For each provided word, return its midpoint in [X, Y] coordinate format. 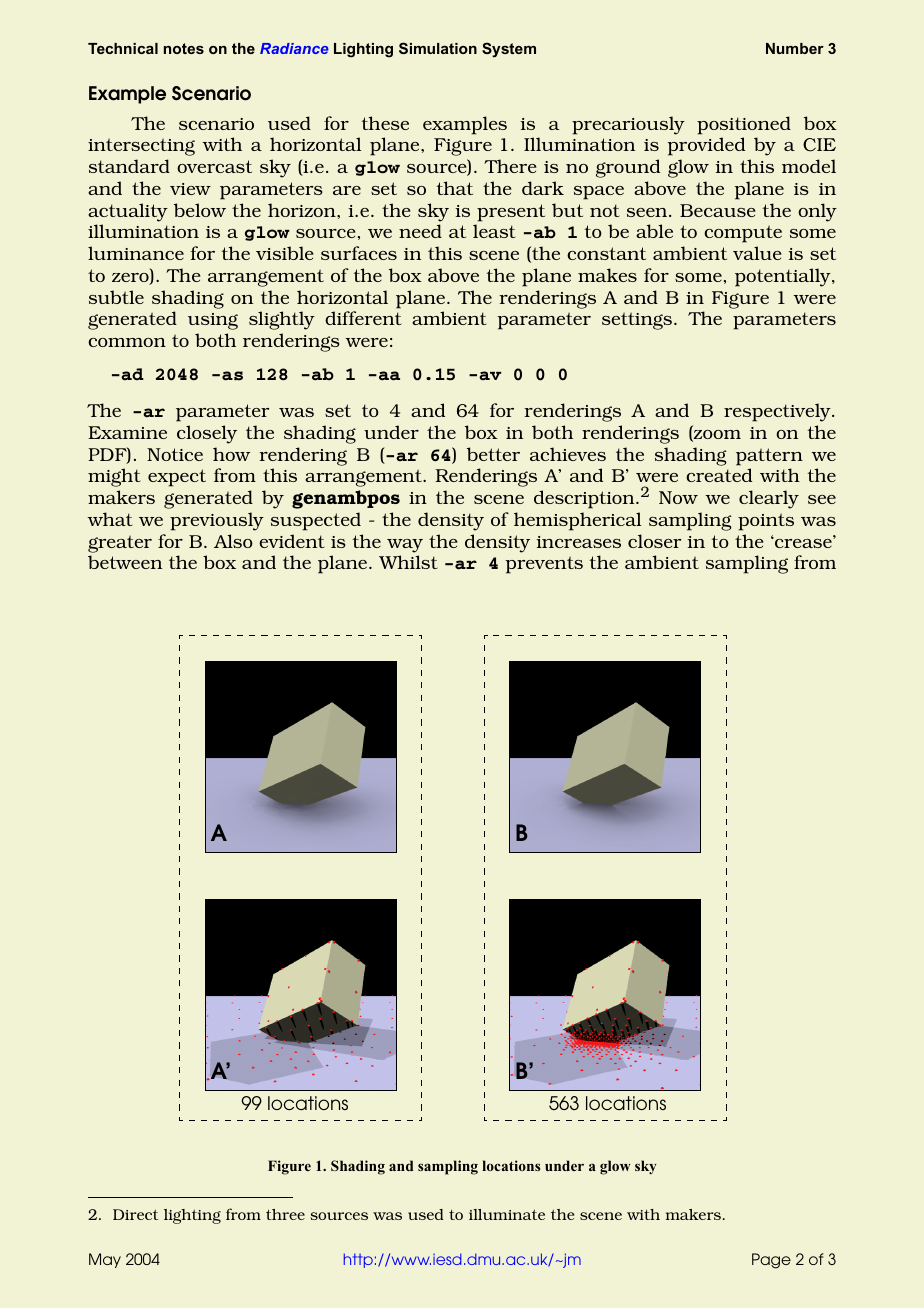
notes [184, 48]
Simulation [438, 48]
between [125, 562]
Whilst [408, 562]
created [719, 475]
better [493, 454]
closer [654, 541]
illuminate [507, 1214]
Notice [175, 454]
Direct [135, 1214]
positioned [744, 125]
